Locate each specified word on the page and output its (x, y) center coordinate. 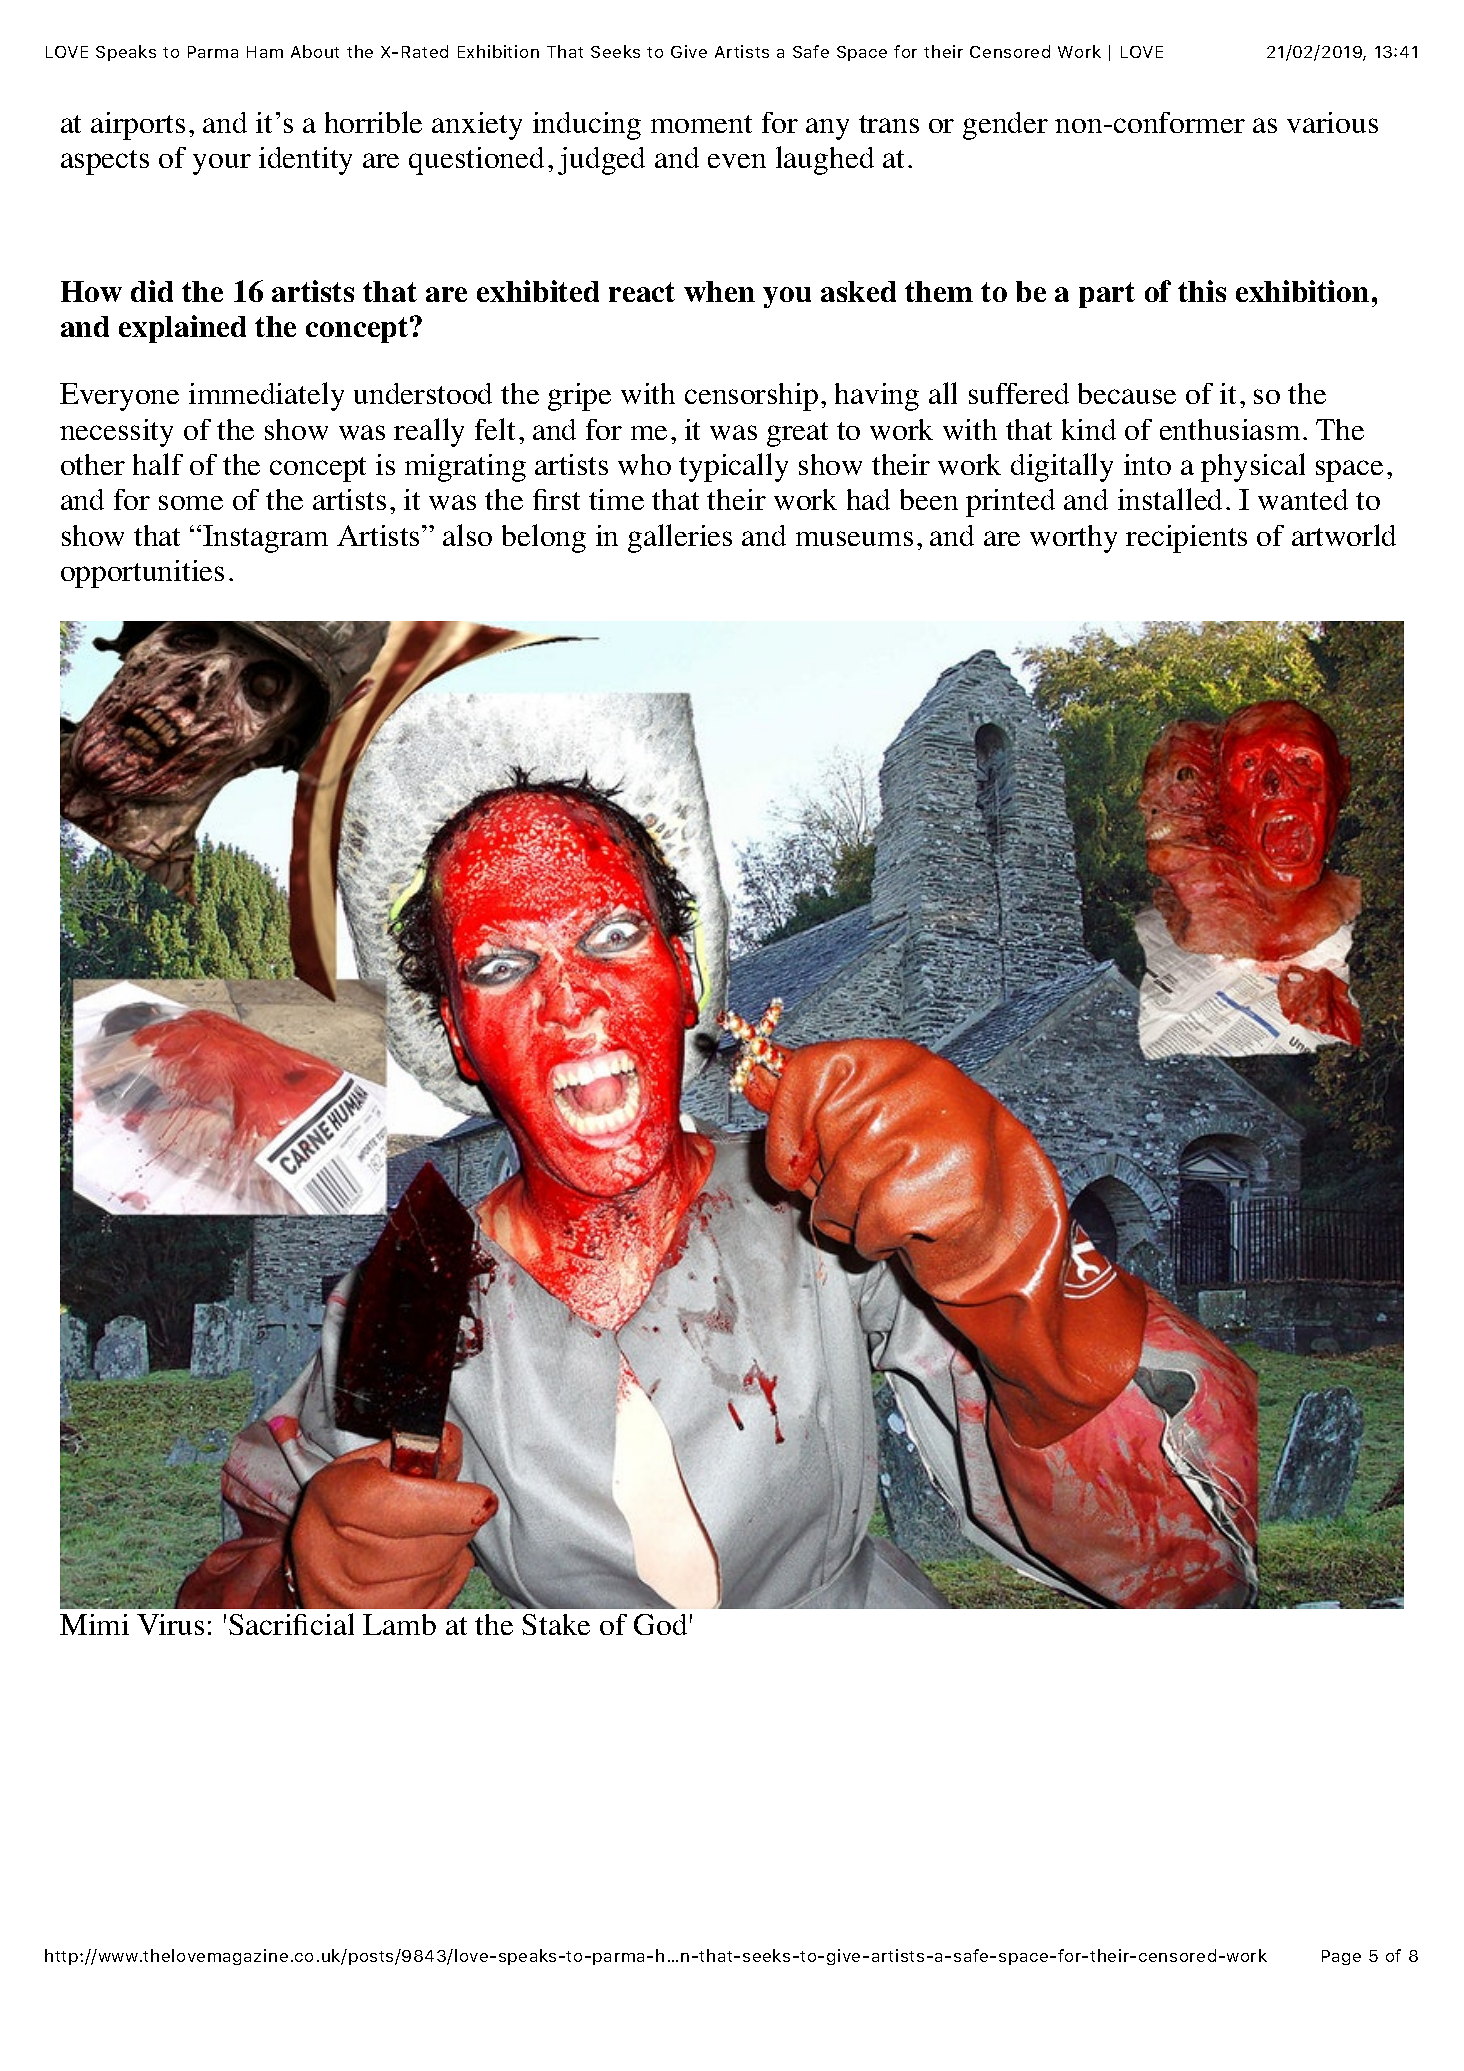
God (660, 1624)
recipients (1186, 539)
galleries (680, 538)
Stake (556, 1624)
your (222, 164)
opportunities (142, 574)
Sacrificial (291, 1624)
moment (701, 124)
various (1332, 122)
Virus (170, 1624)
